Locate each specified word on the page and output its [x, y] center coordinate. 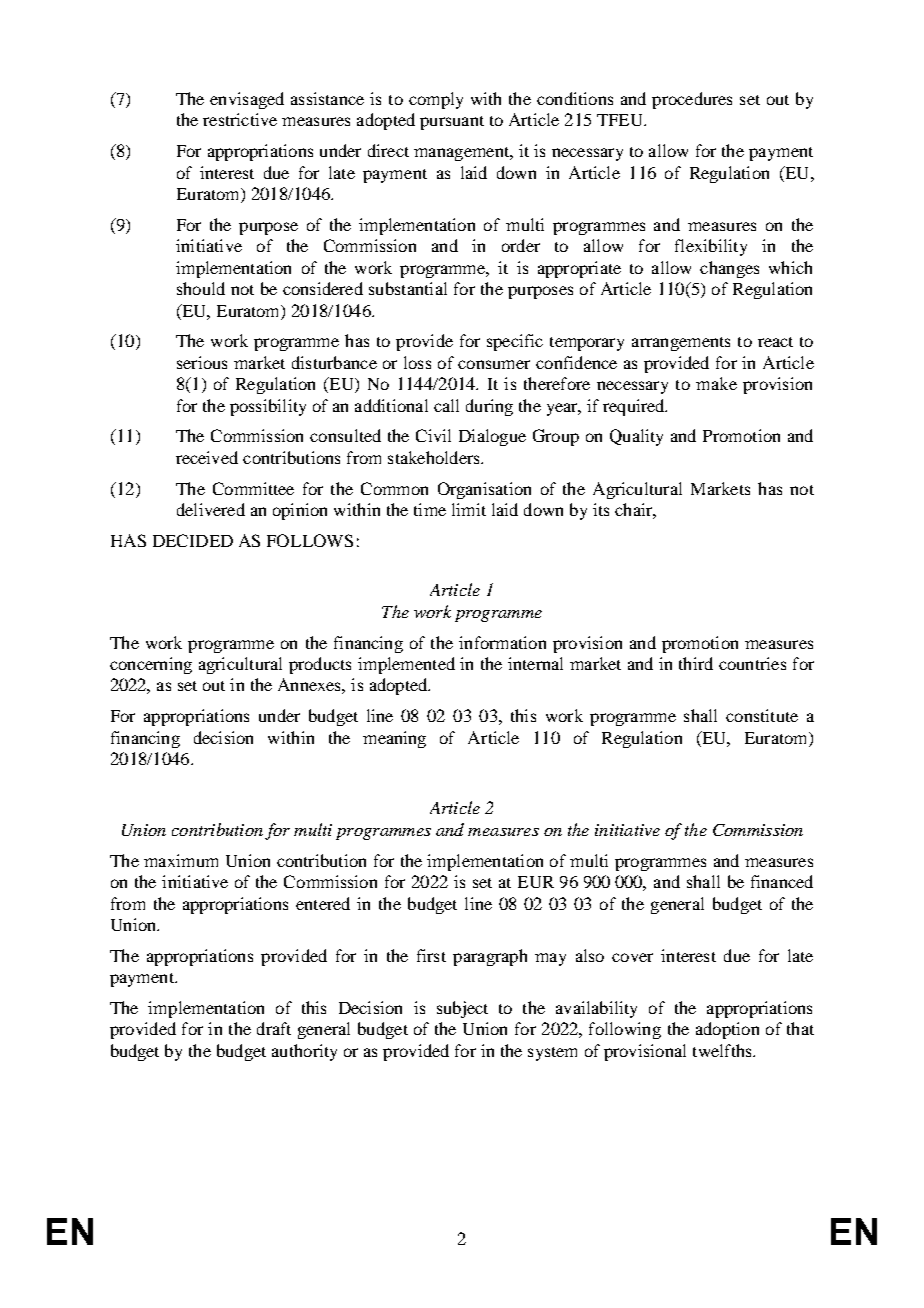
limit [469, 509]
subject [462, 1009]
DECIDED [193, 540]
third [696, 663]
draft [274, 1028]
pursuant [452, 123]
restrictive [240, 119]
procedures [692, 100]
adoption [727, 1030]
